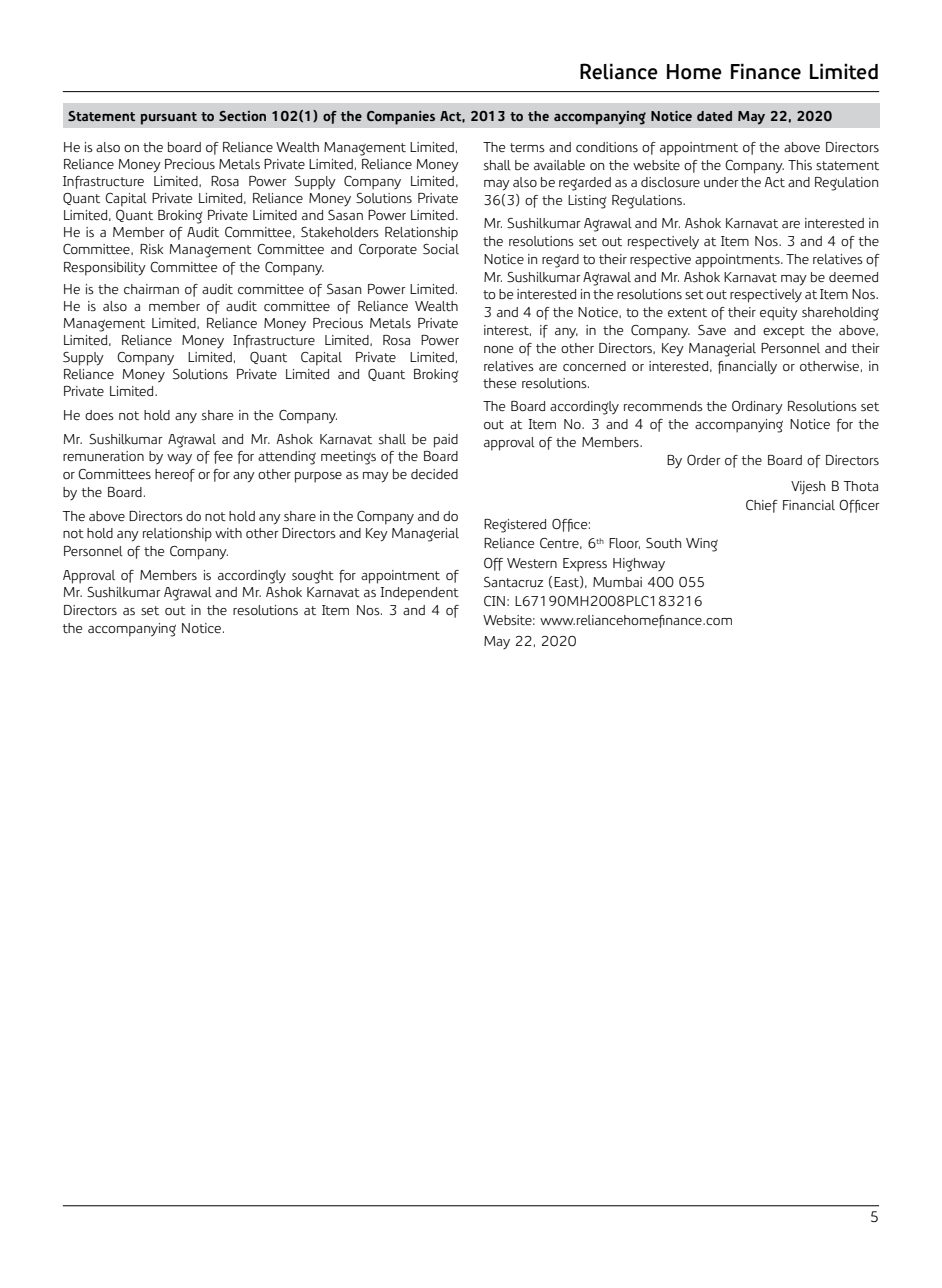 The image size is (942, 1288). What do you see at coordinates (498, 349) in the screenshot?
I see `none` at bounding box center [498, 349].
